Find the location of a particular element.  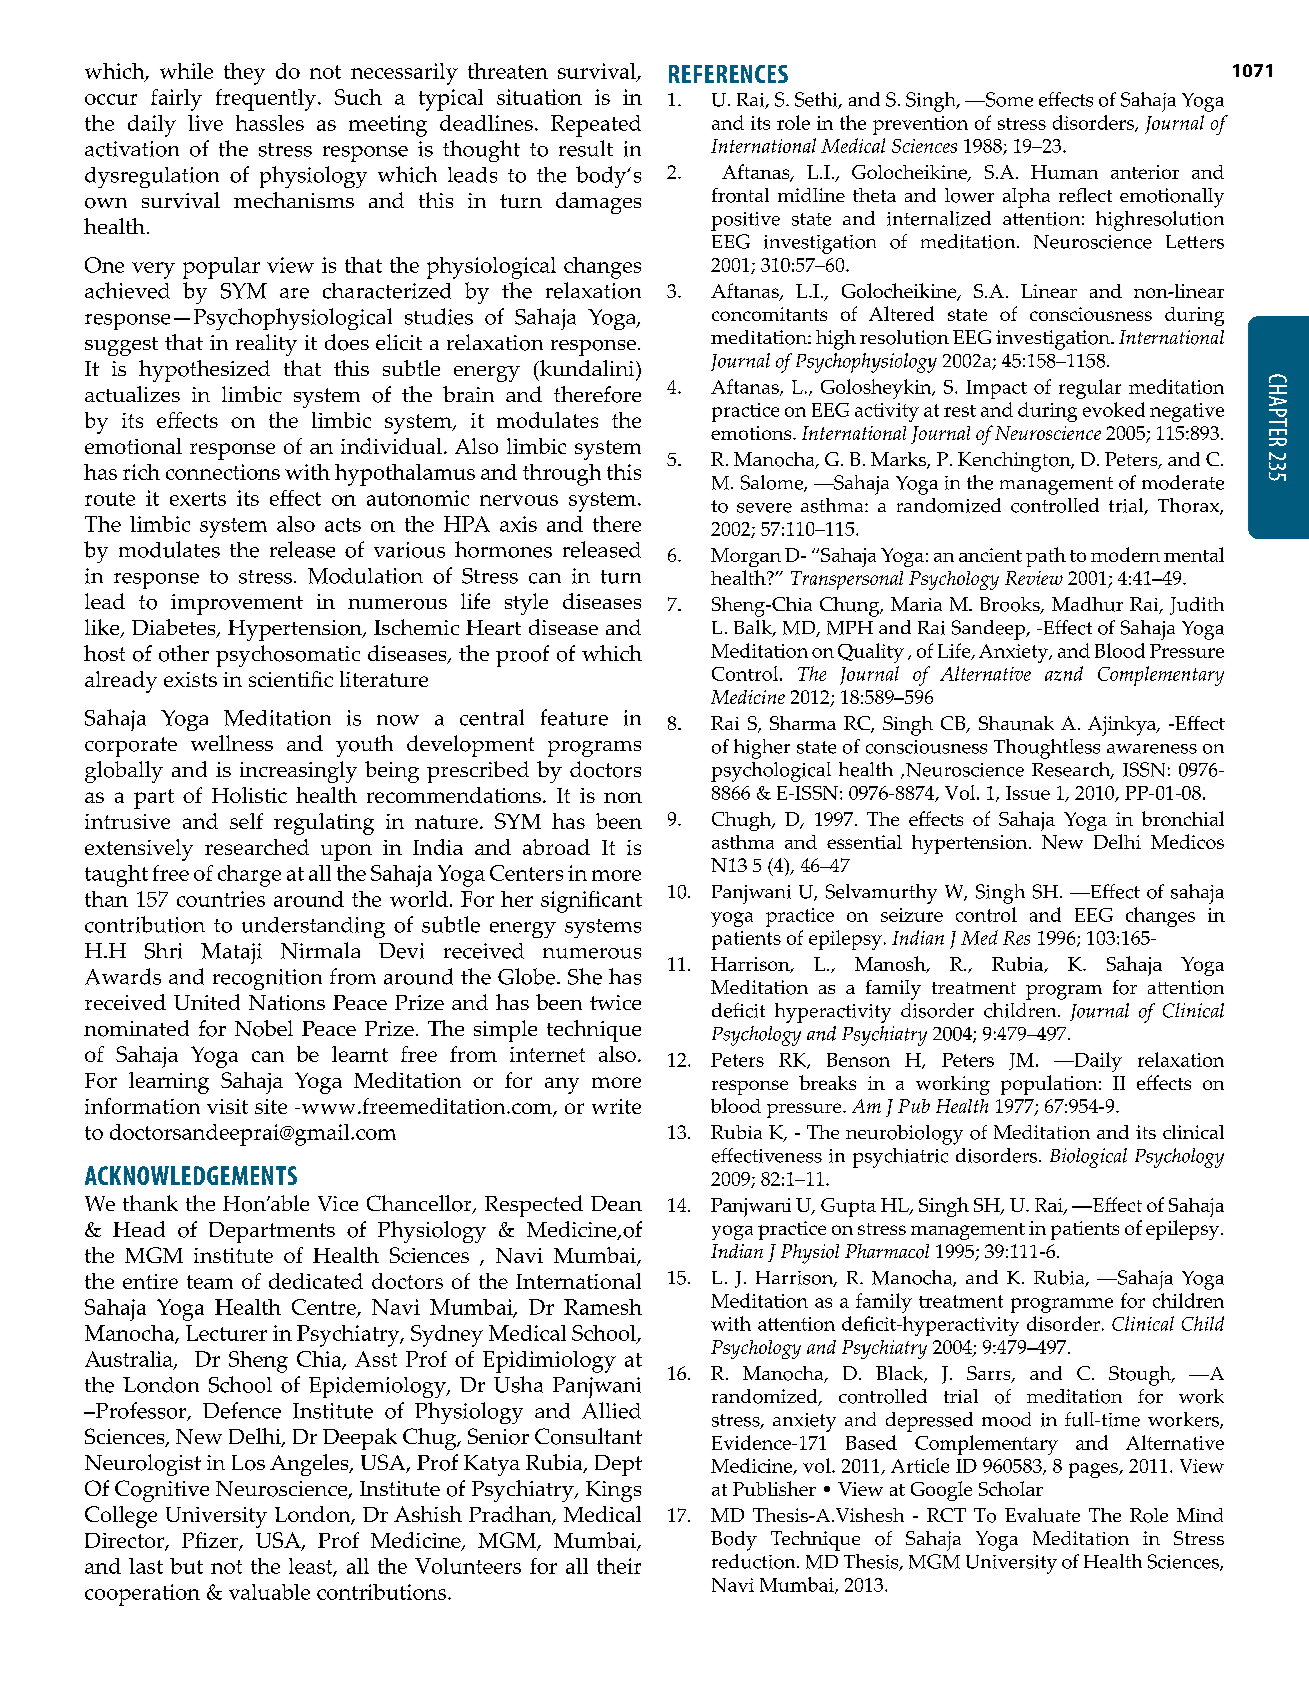

Some is located at coordinates (1008, 99).
